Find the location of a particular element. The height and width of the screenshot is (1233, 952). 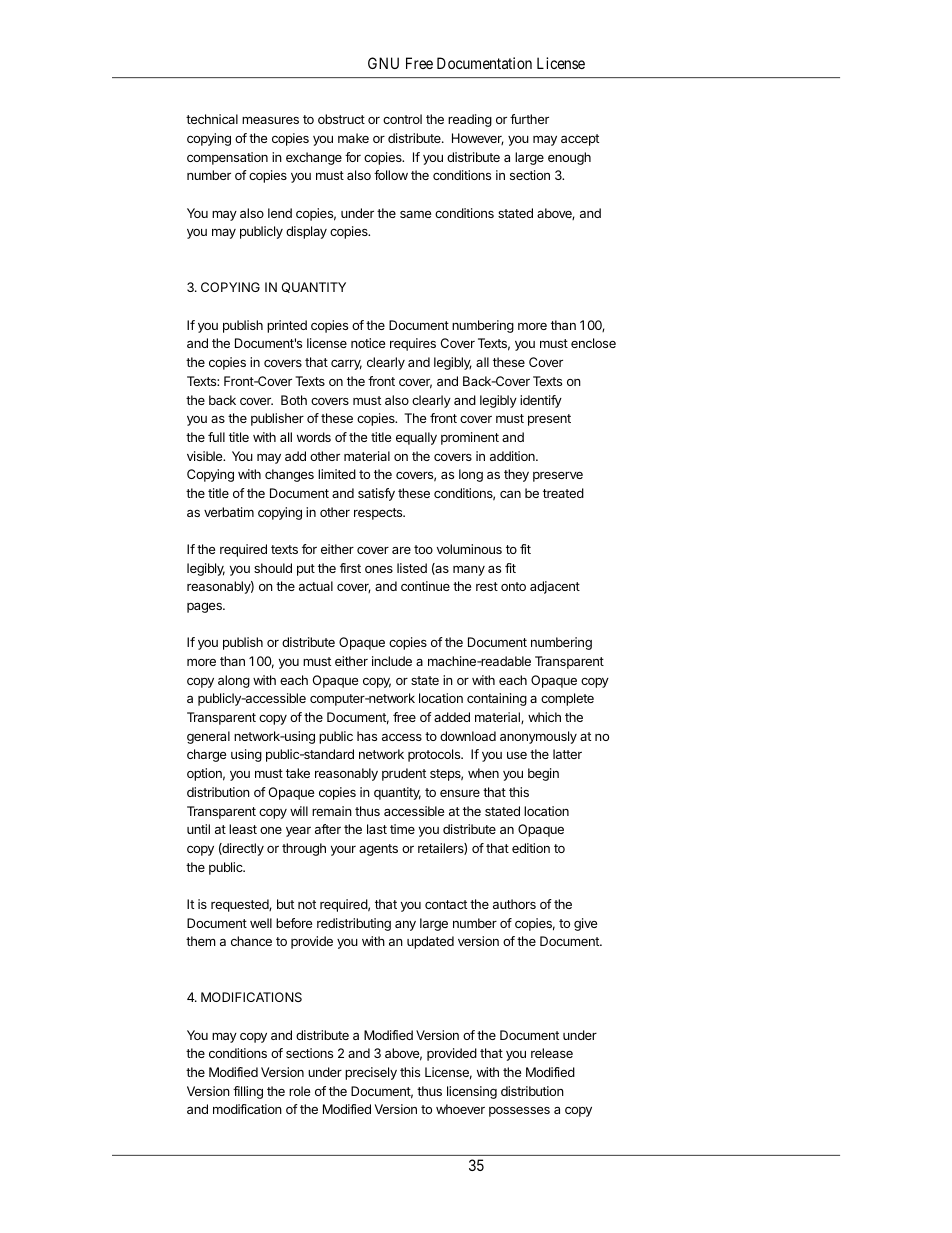

least is located at coordinates (243, 829).
